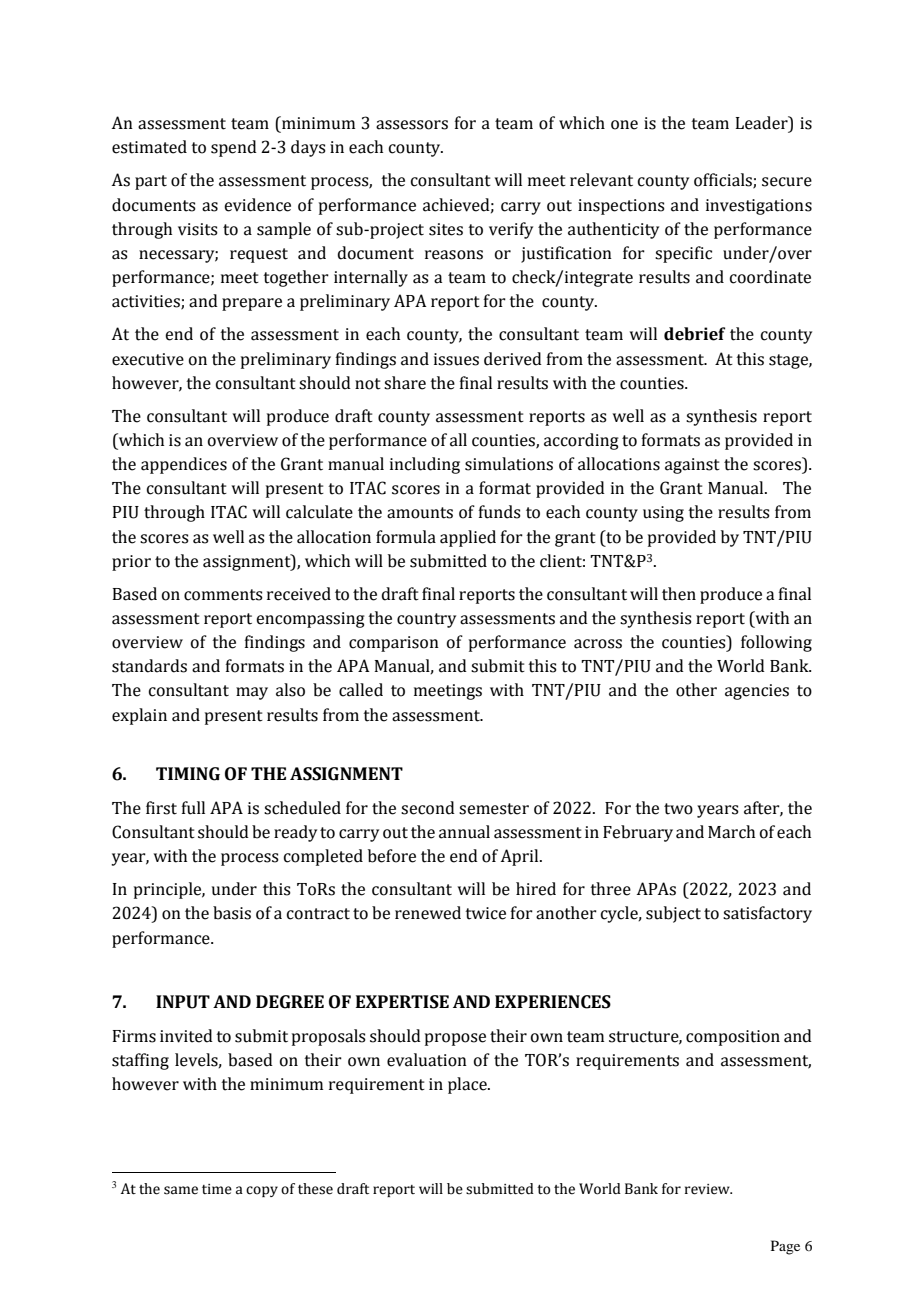 This document has height=1309, width=924. Describe the element at coordinates (708, 1189) in the document. I see `review` at that location.
